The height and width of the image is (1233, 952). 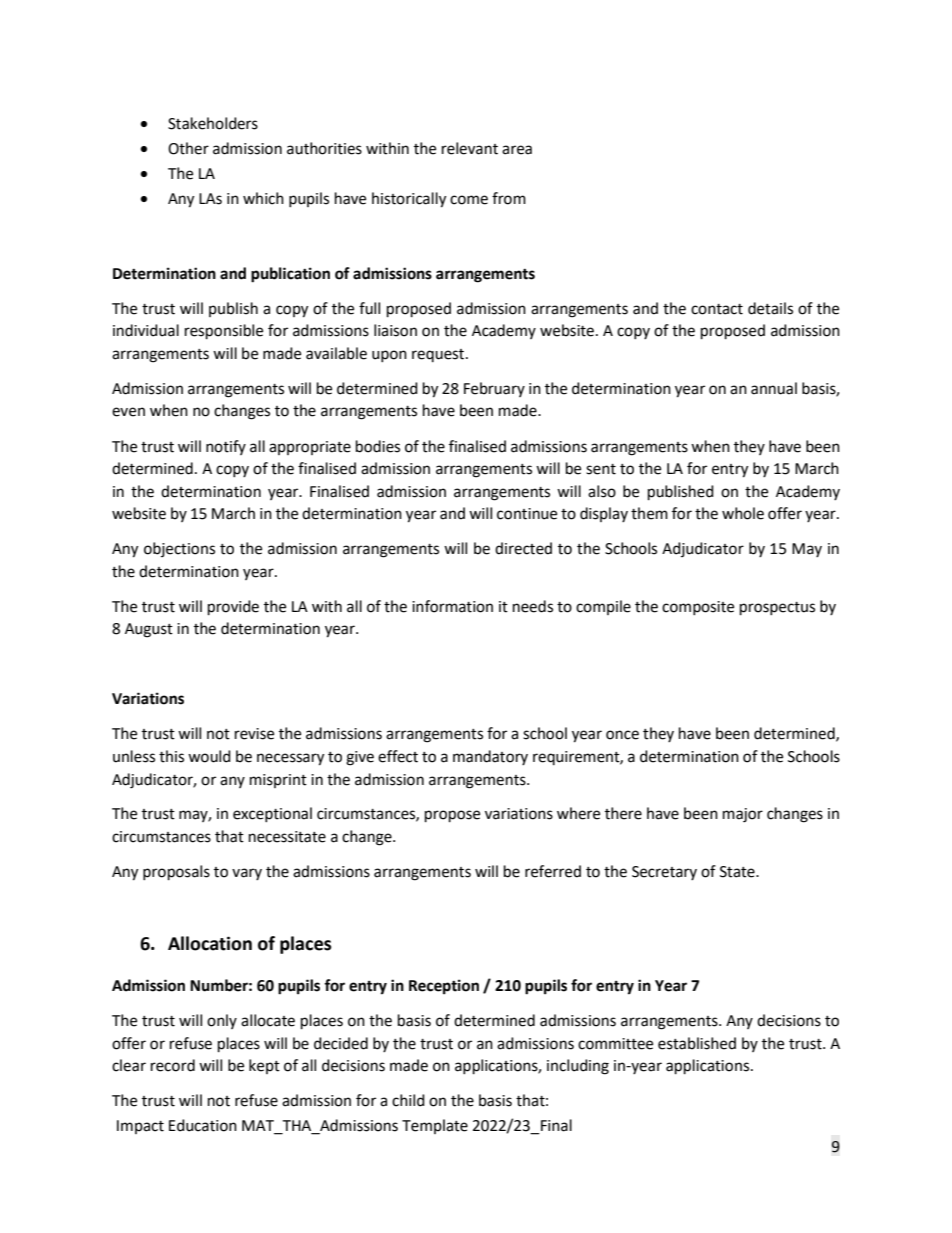 What do you see at coordinates (188, 148) in the image?
I see `Other` at bounding box center [188, 148].
